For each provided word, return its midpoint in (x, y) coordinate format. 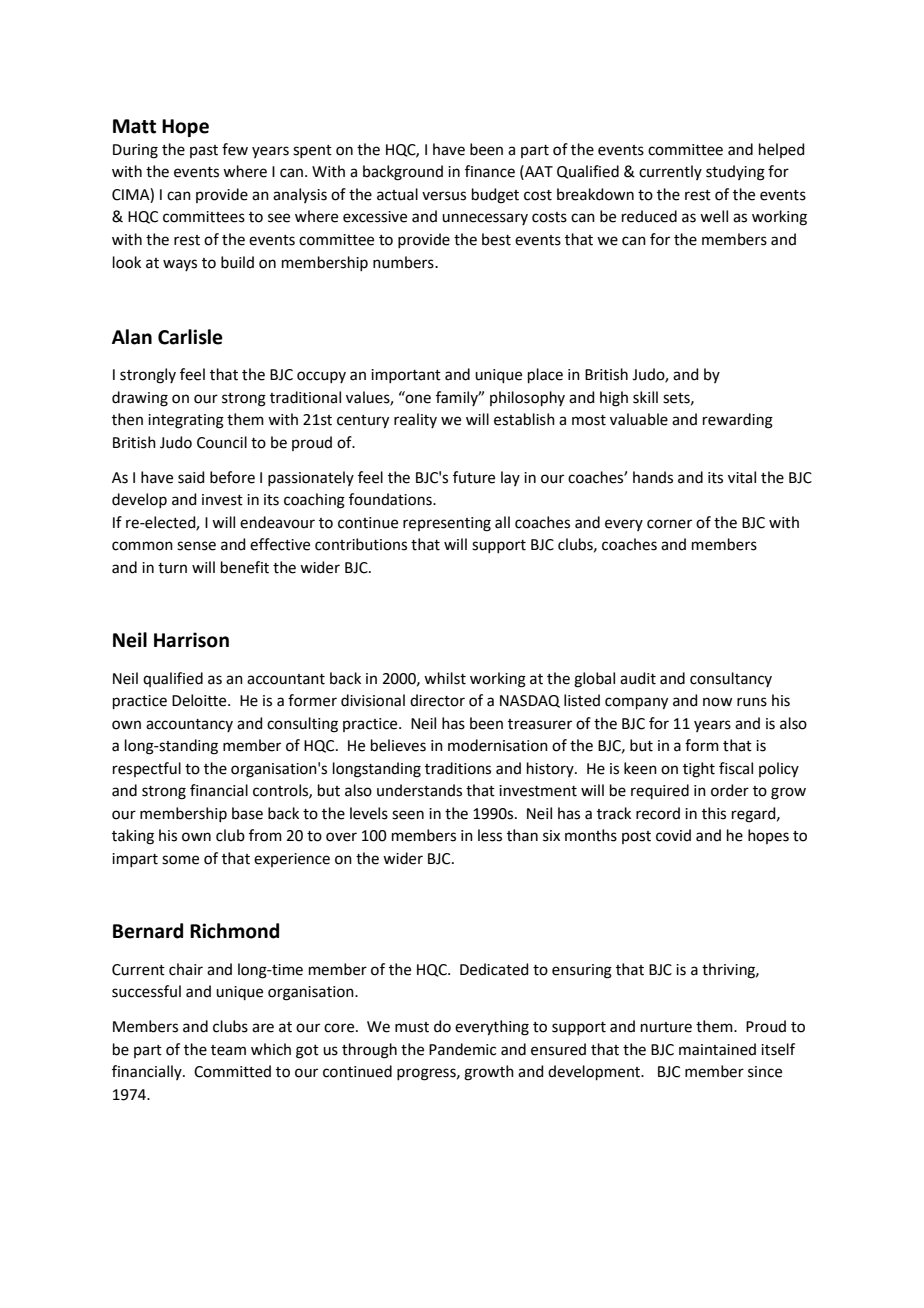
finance (490, 171)
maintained (717, 1049)
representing (447, 524)
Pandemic (462, 1049)
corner (669, 524)
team (228, 1050)
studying (735, 173)
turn (172, 568)
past (204, 151)
